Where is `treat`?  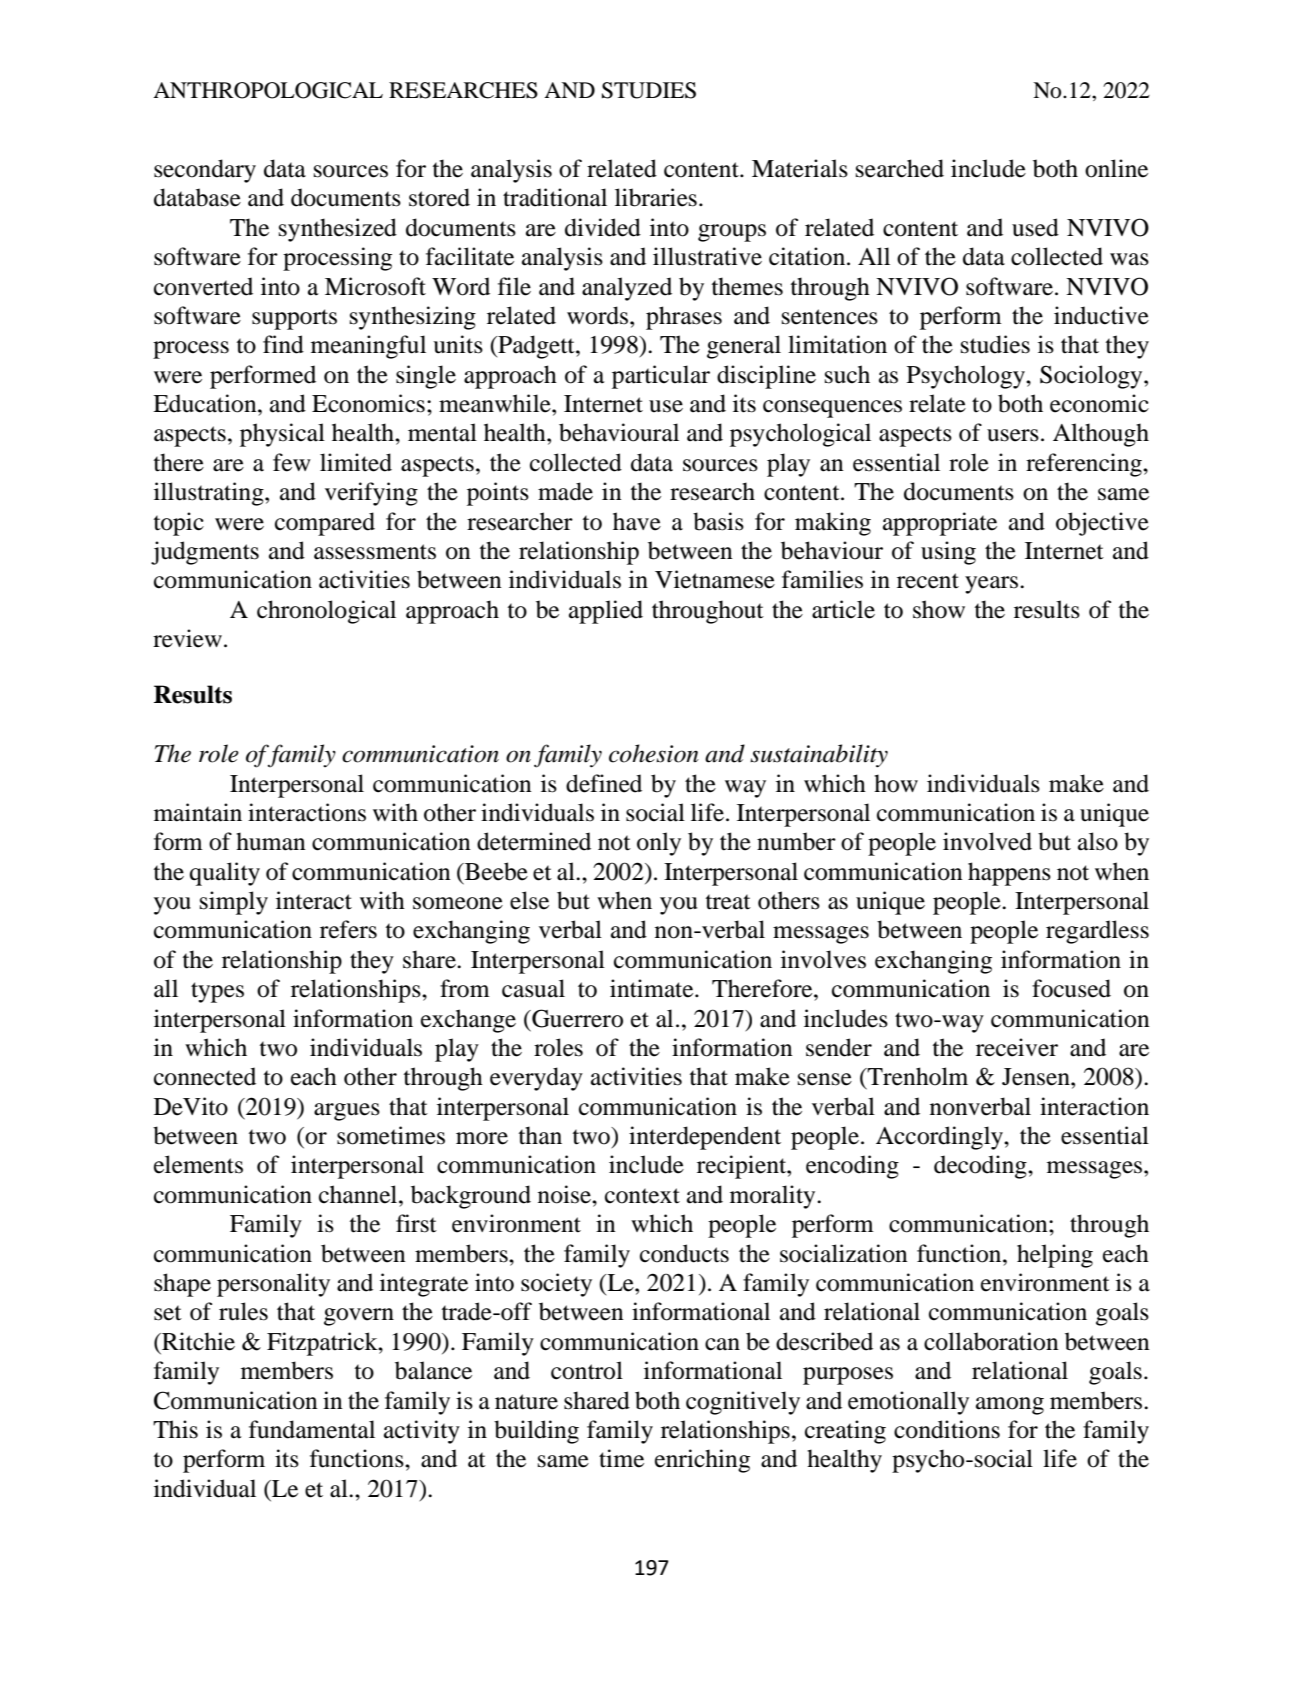
treat is located at coordinates (728, 902).
